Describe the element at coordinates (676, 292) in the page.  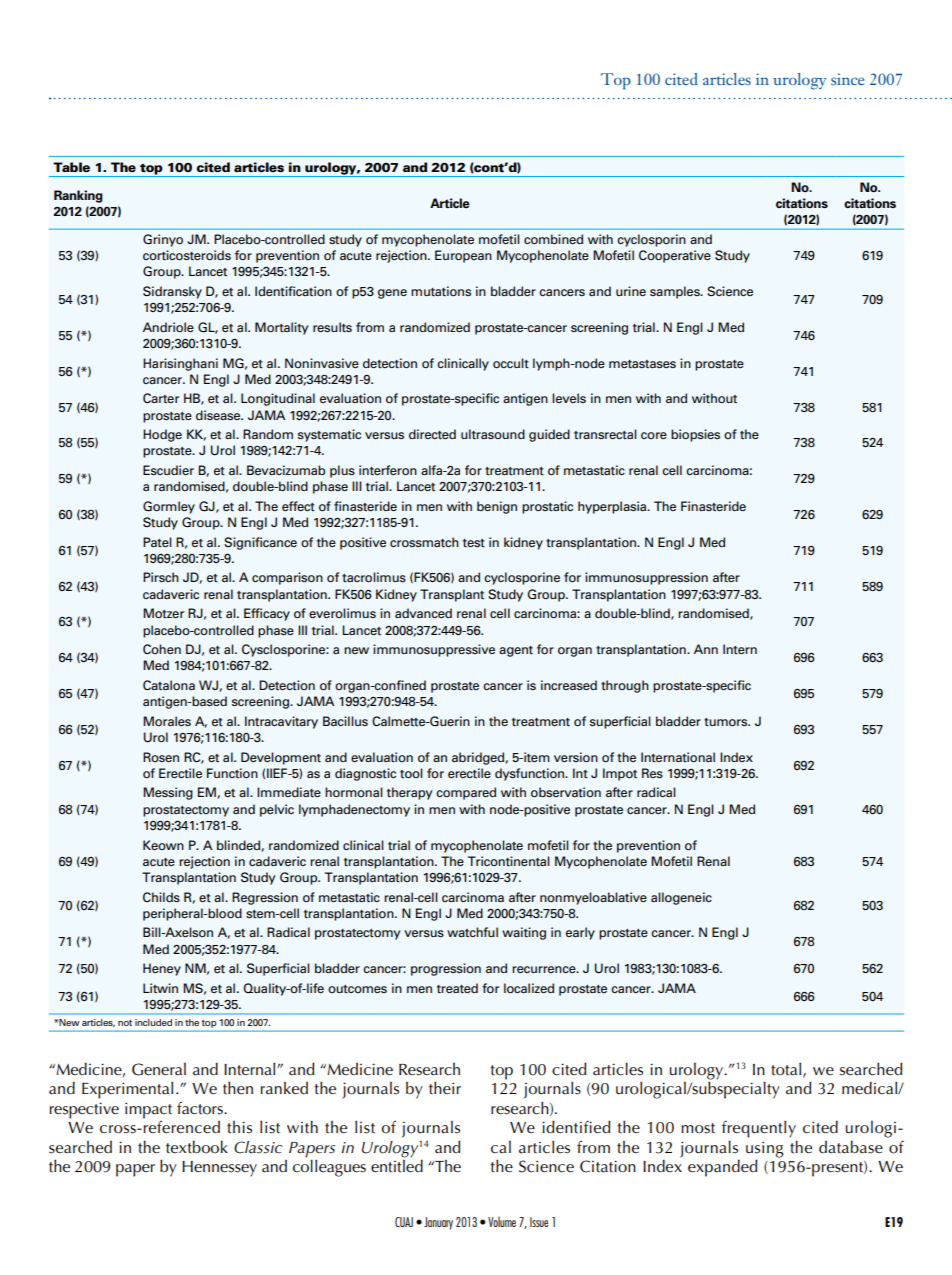
I see `samples` at that location.
